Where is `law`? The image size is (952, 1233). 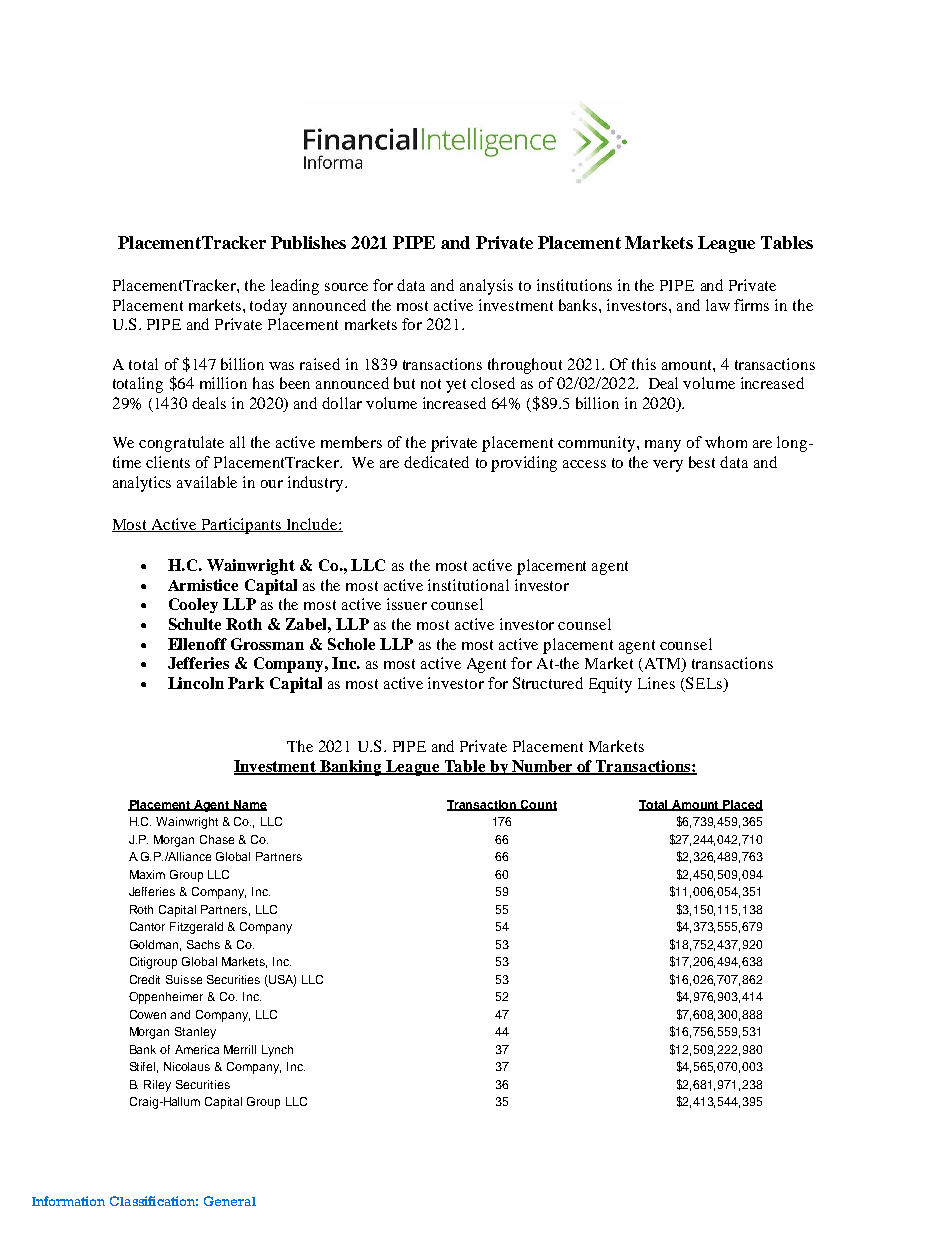
law is located at coordinates (718, 305).
